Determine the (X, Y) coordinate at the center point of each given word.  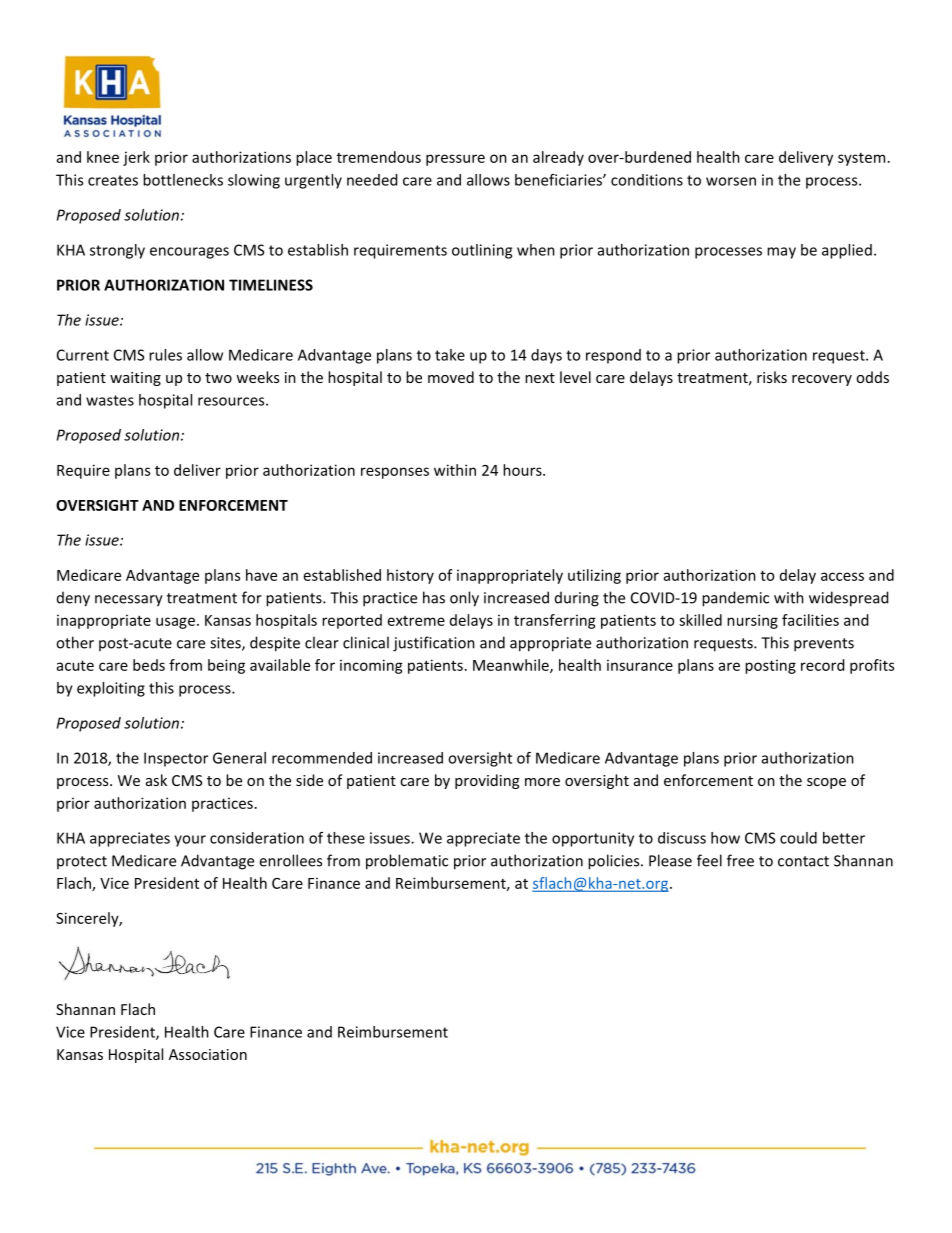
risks (772, 377)
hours (523, 470)
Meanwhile (512, 666)
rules (165, 355)
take (450, 355)
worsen (731, 181)
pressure (455, 160)
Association (208, 1054)
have (261, 575)
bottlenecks (183, 180)
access (842, 576)
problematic (407, 862)
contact (803, 861)
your (190, 841)
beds (149, 665)
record (822, 665)
